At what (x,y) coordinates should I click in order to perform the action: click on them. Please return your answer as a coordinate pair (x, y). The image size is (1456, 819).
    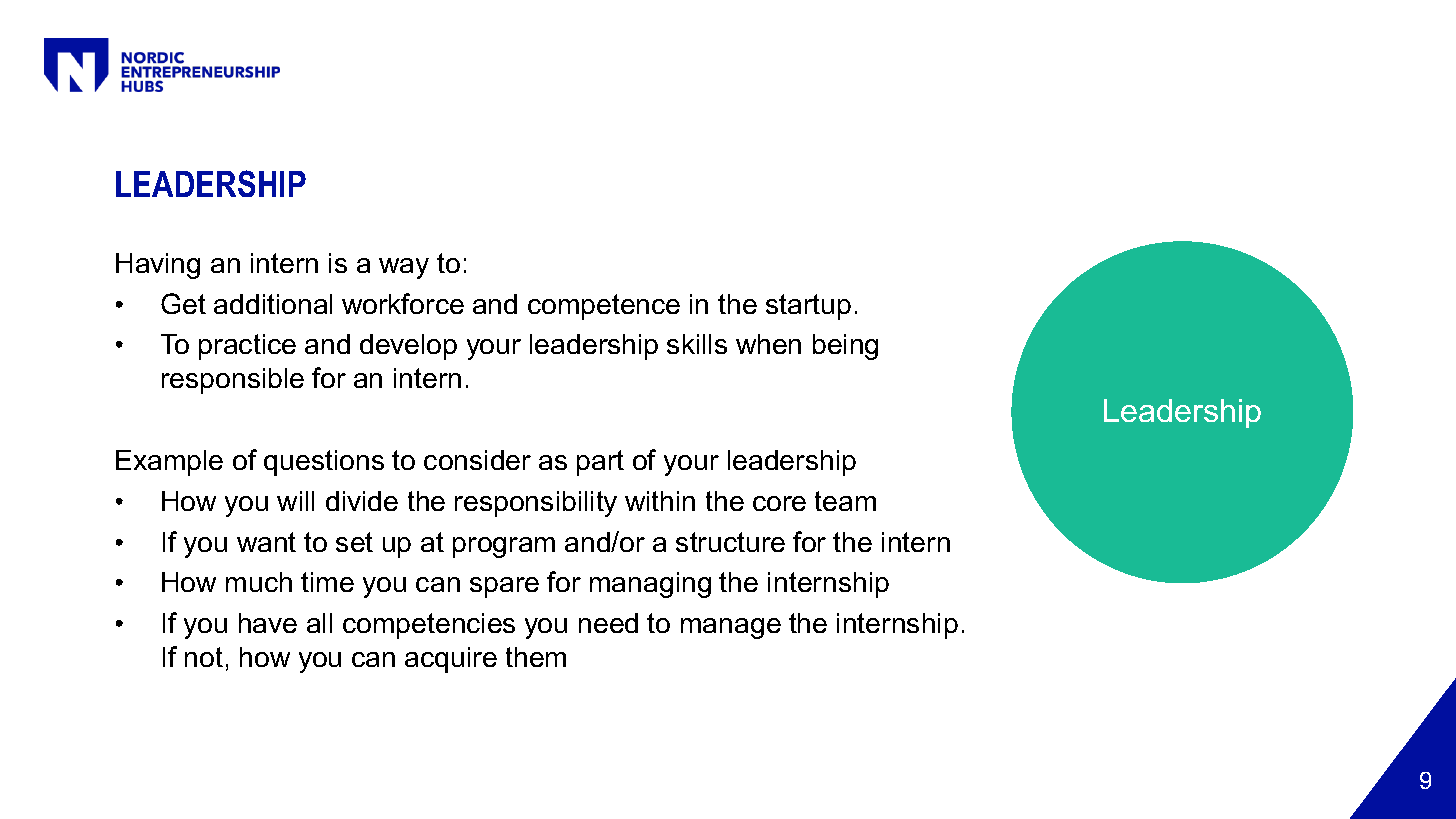
    Looking at the image, I should click on (536, 657).
